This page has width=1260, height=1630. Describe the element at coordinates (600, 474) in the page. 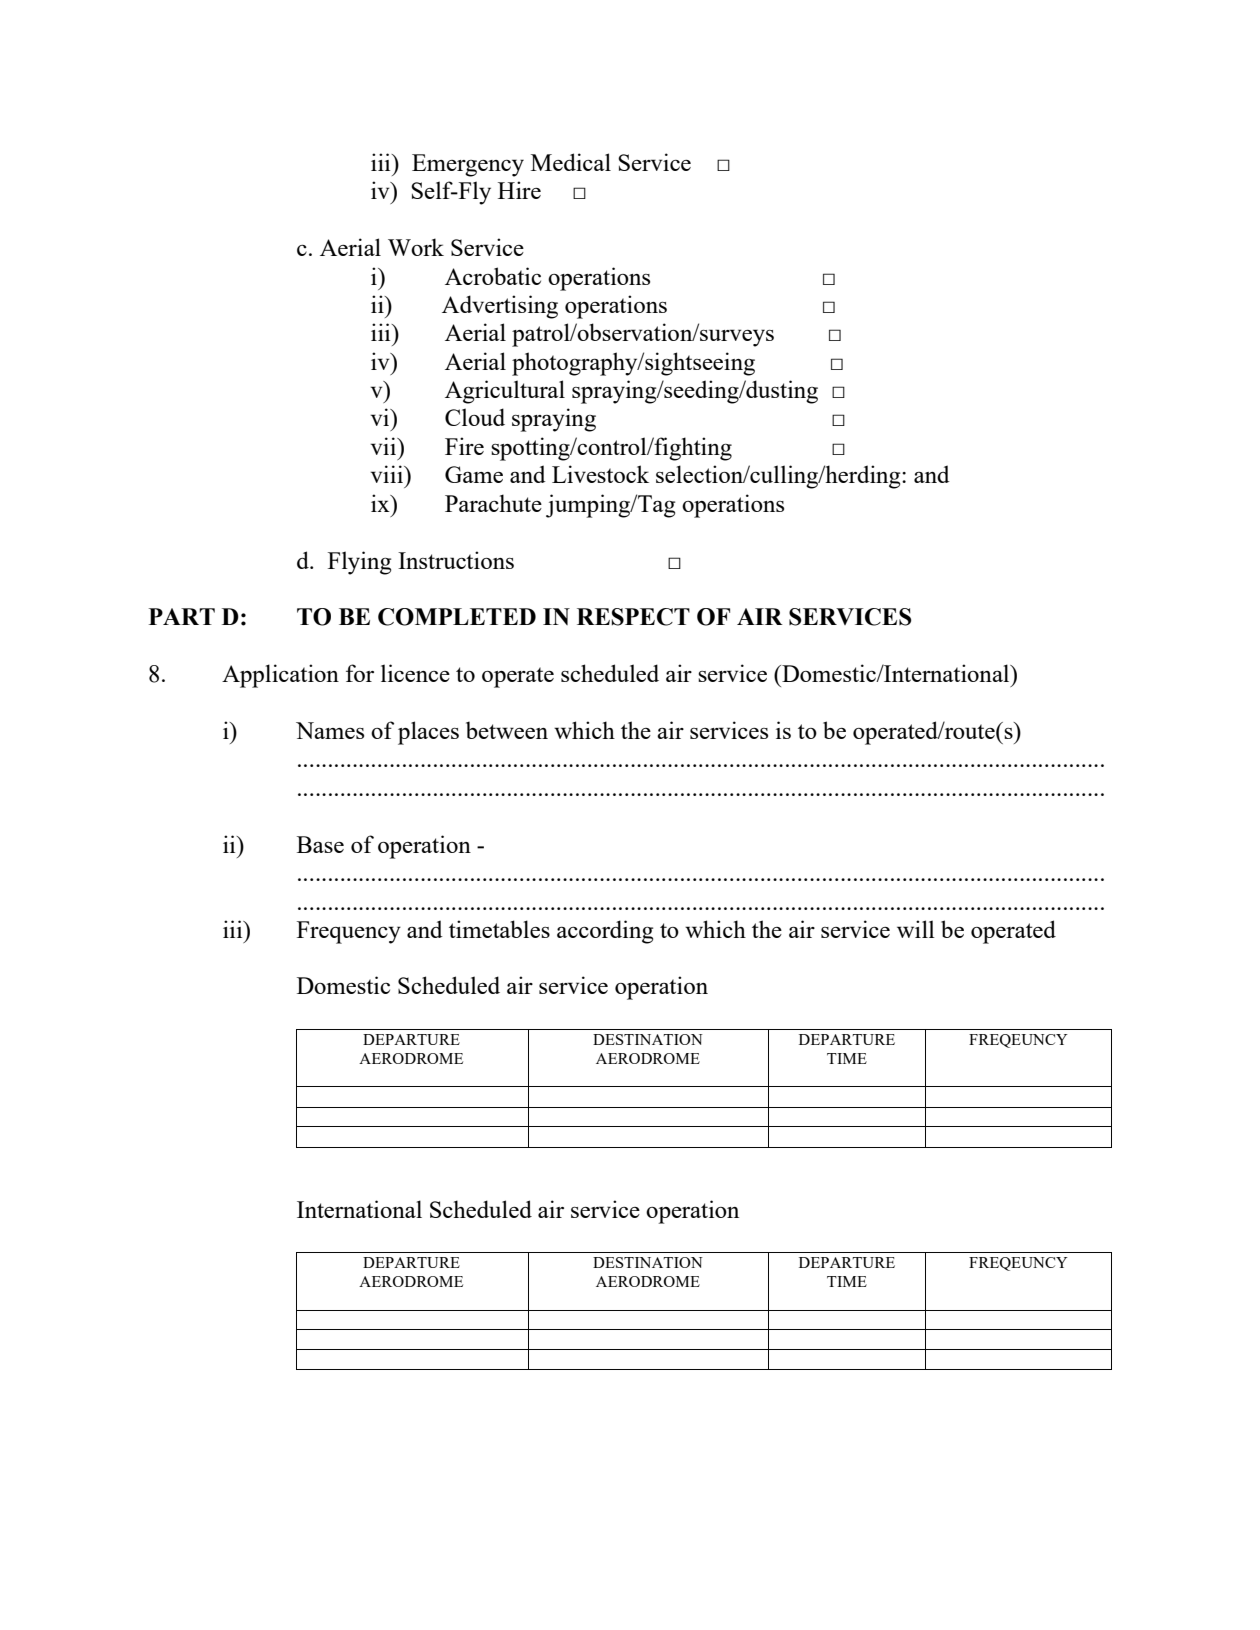

I see `Livestock` at that location.
